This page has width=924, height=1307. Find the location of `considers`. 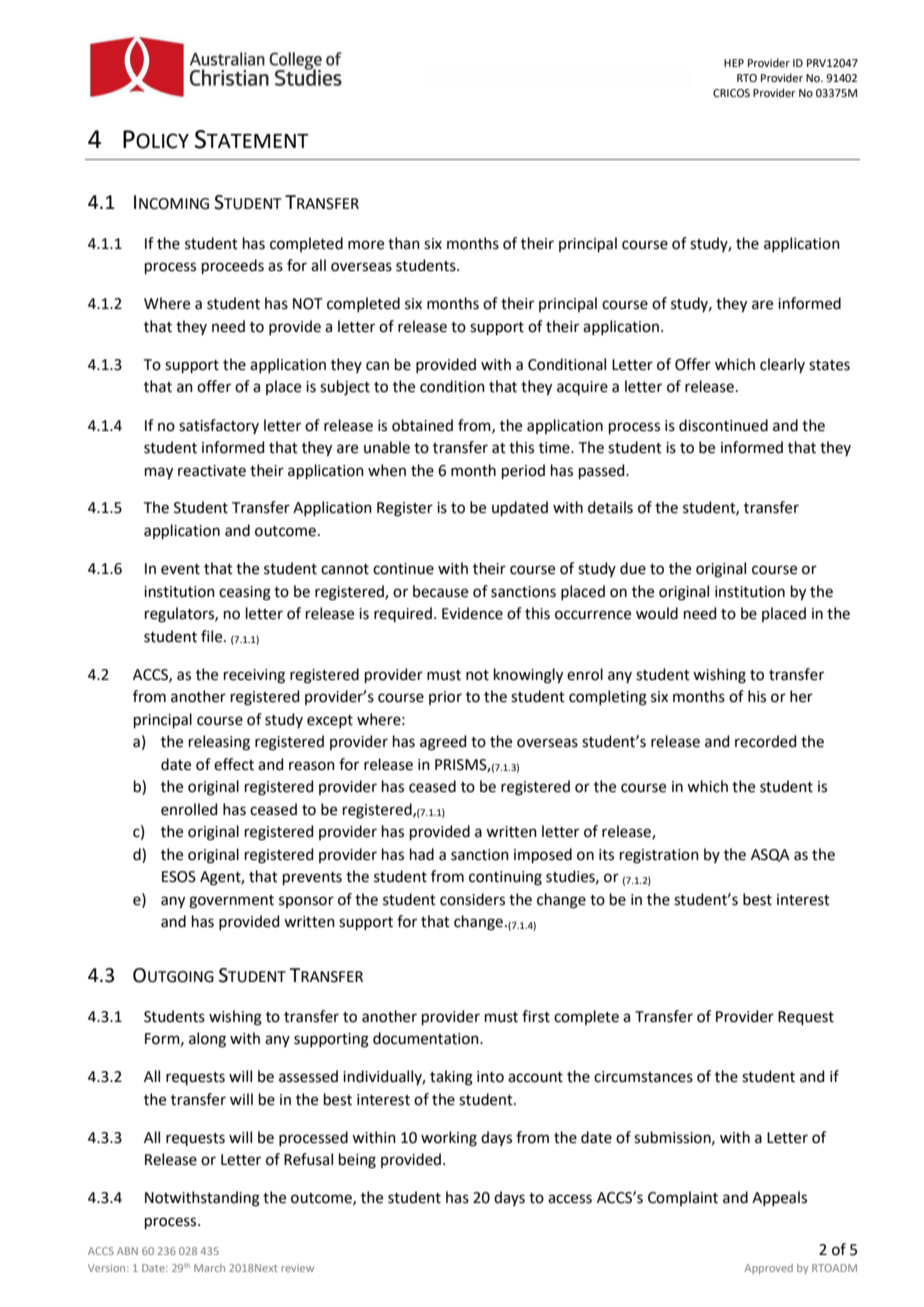

considers is located at coordinates (472, 899).
